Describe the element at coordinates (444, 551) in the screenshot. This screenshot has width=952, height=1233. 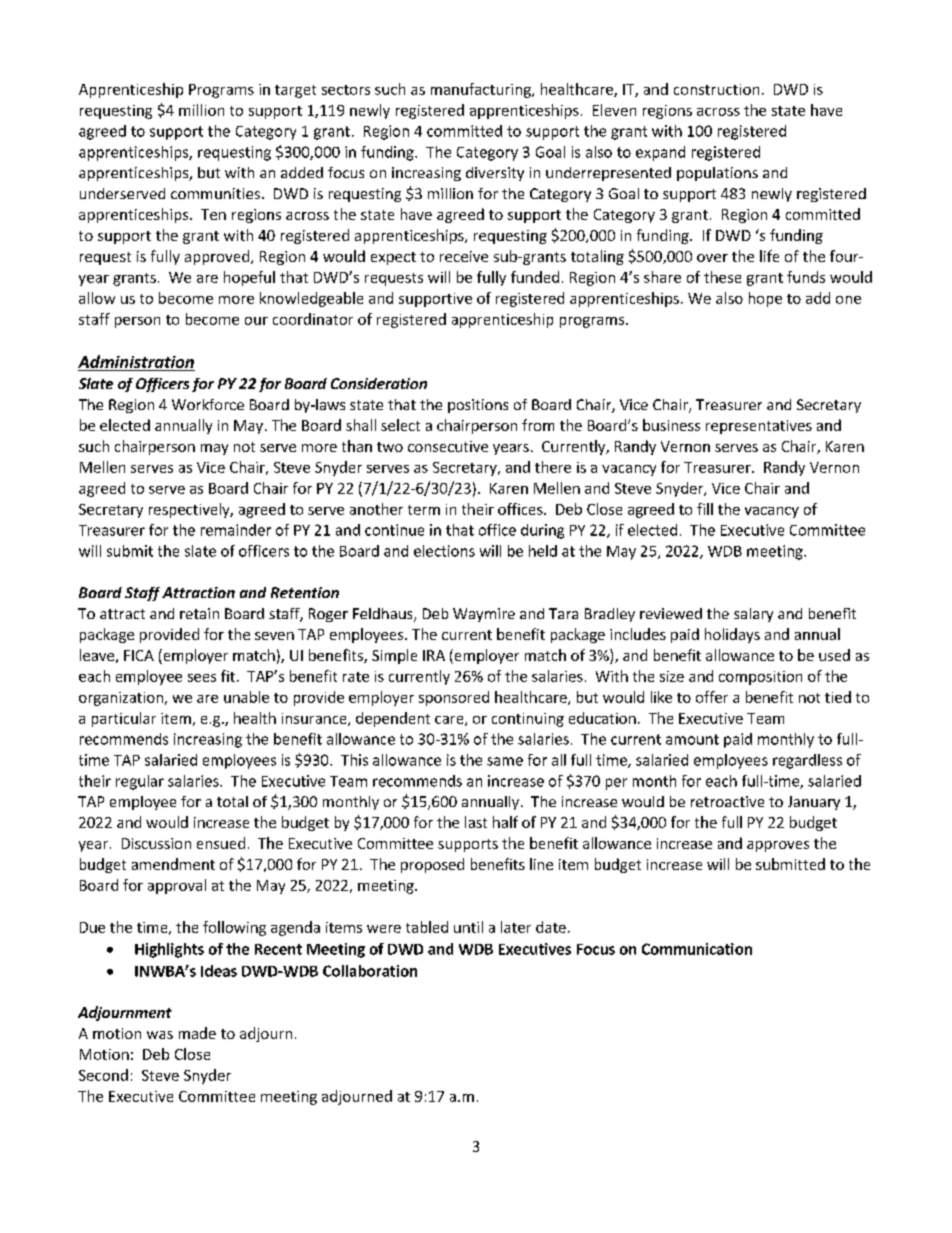
I see `elections` at that location.
